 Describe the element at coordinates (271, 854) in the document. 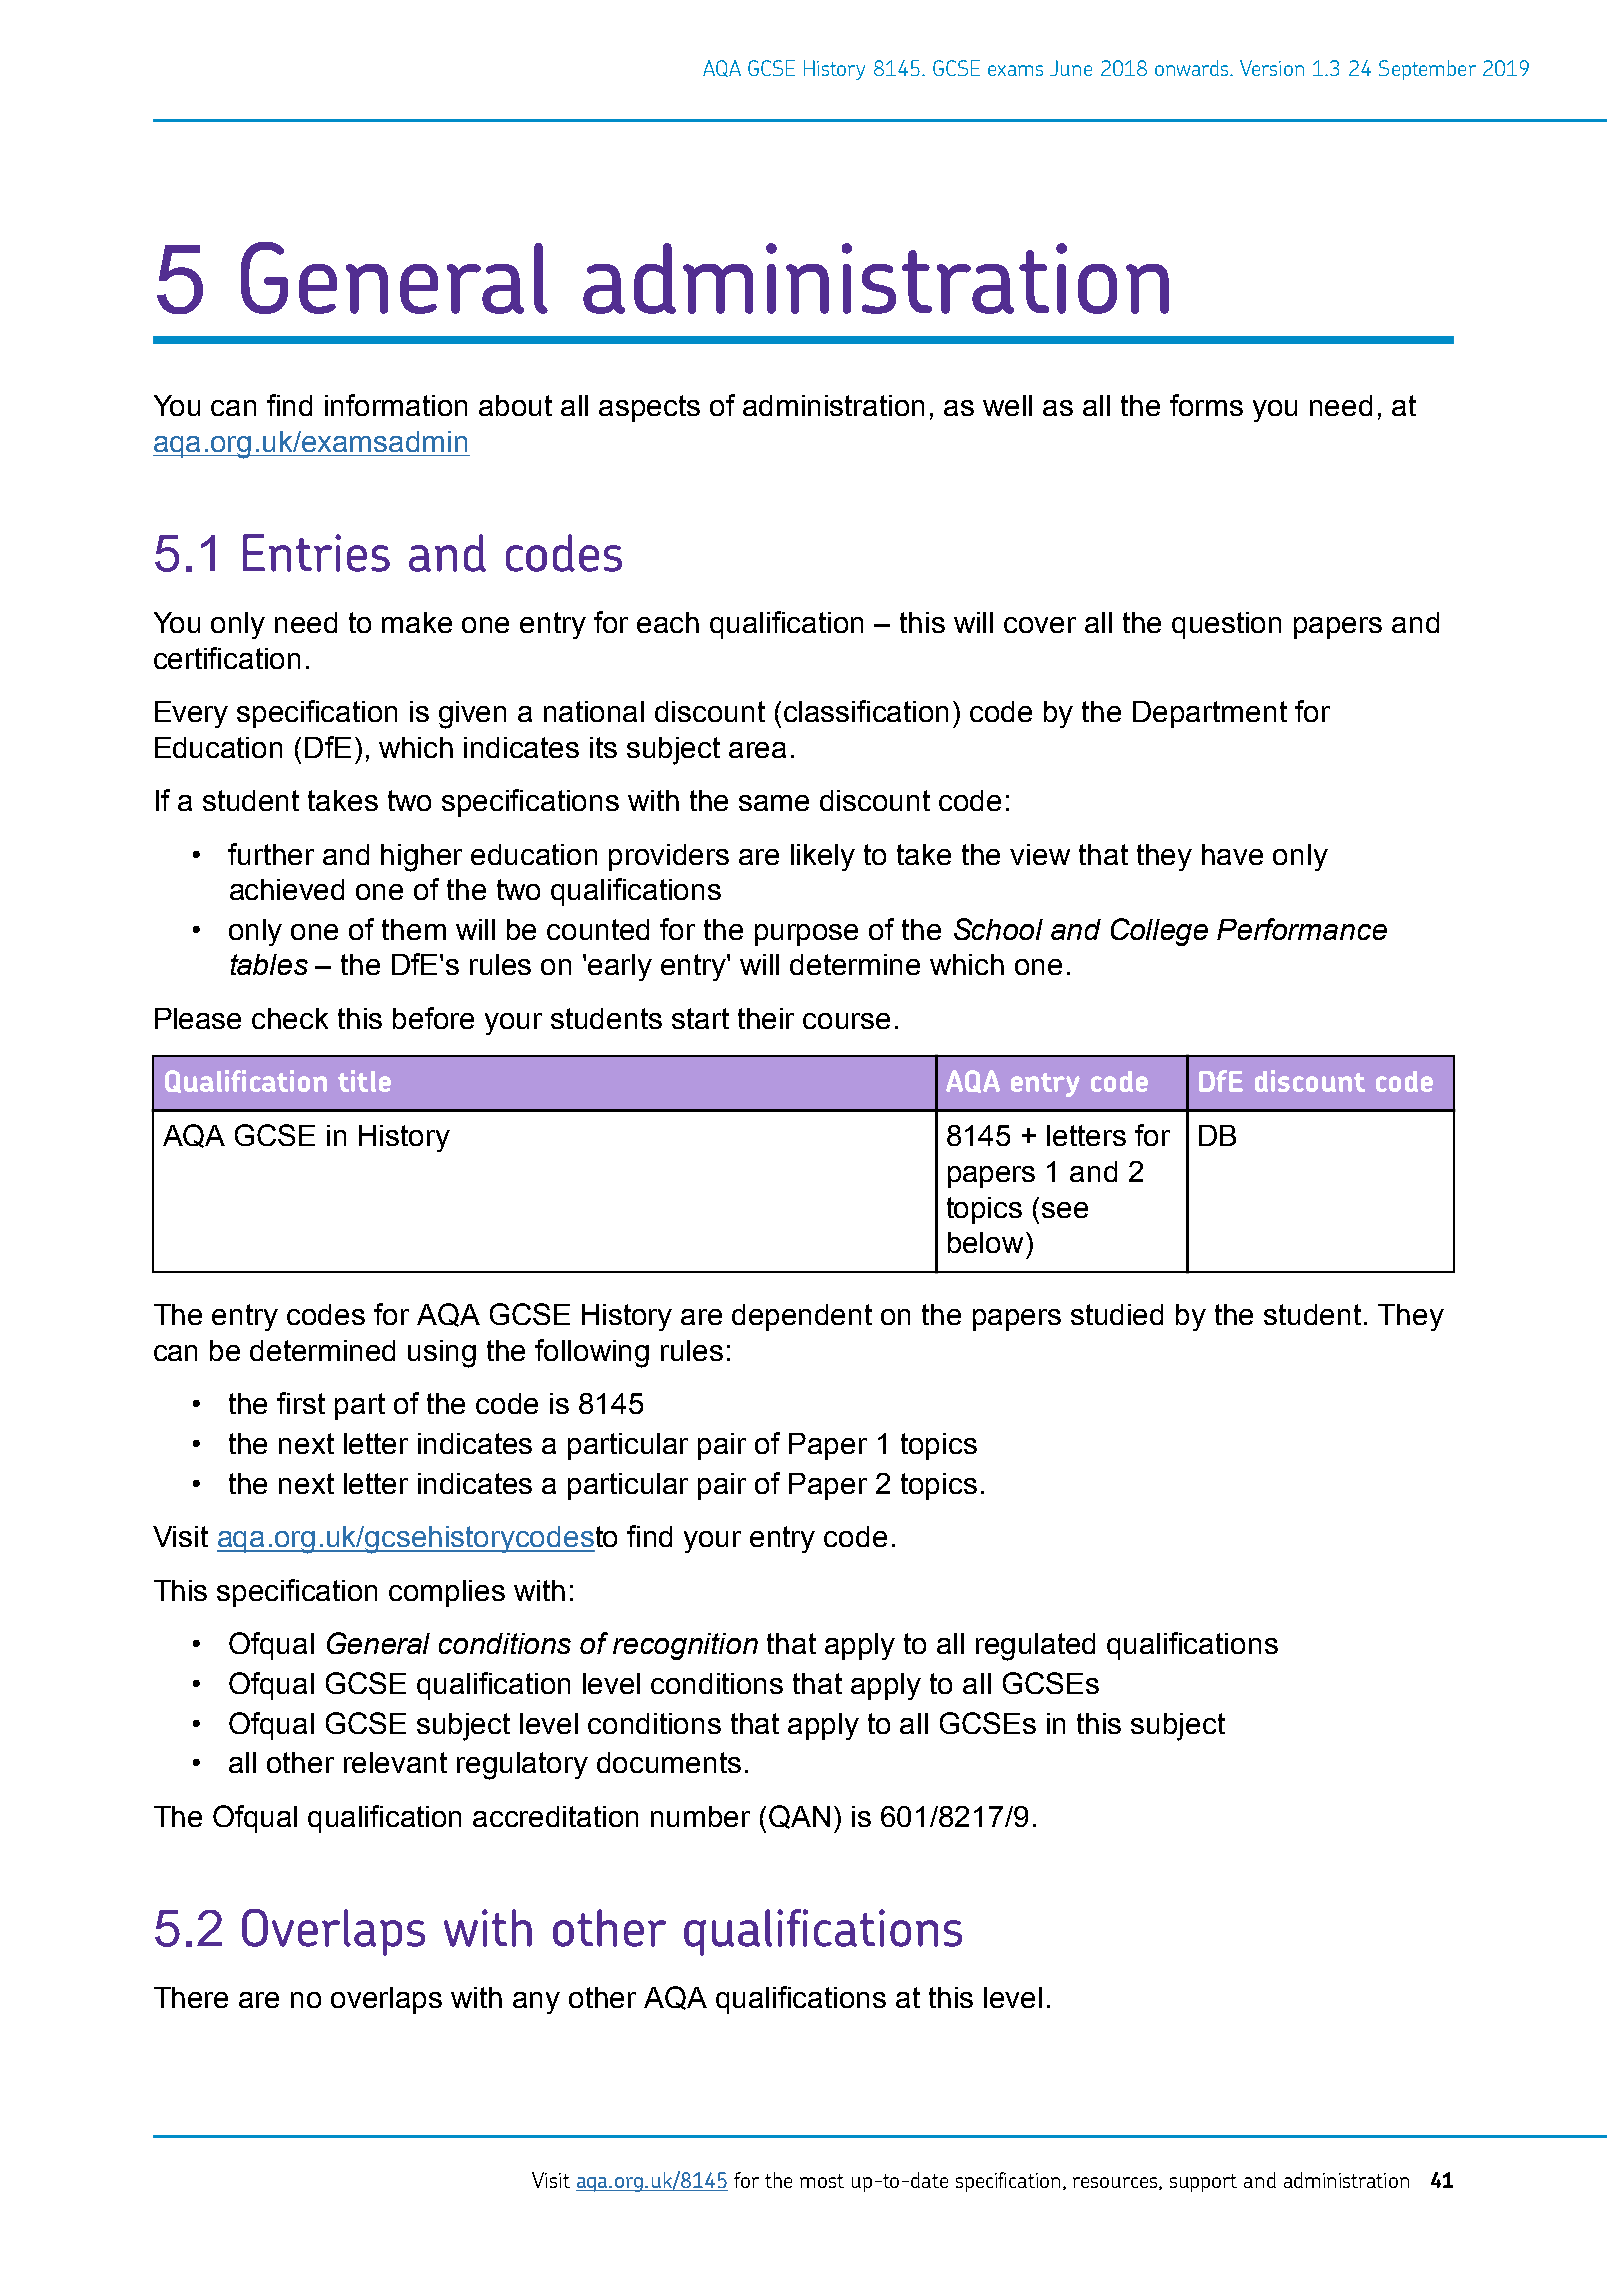

I see `further` at that location.
